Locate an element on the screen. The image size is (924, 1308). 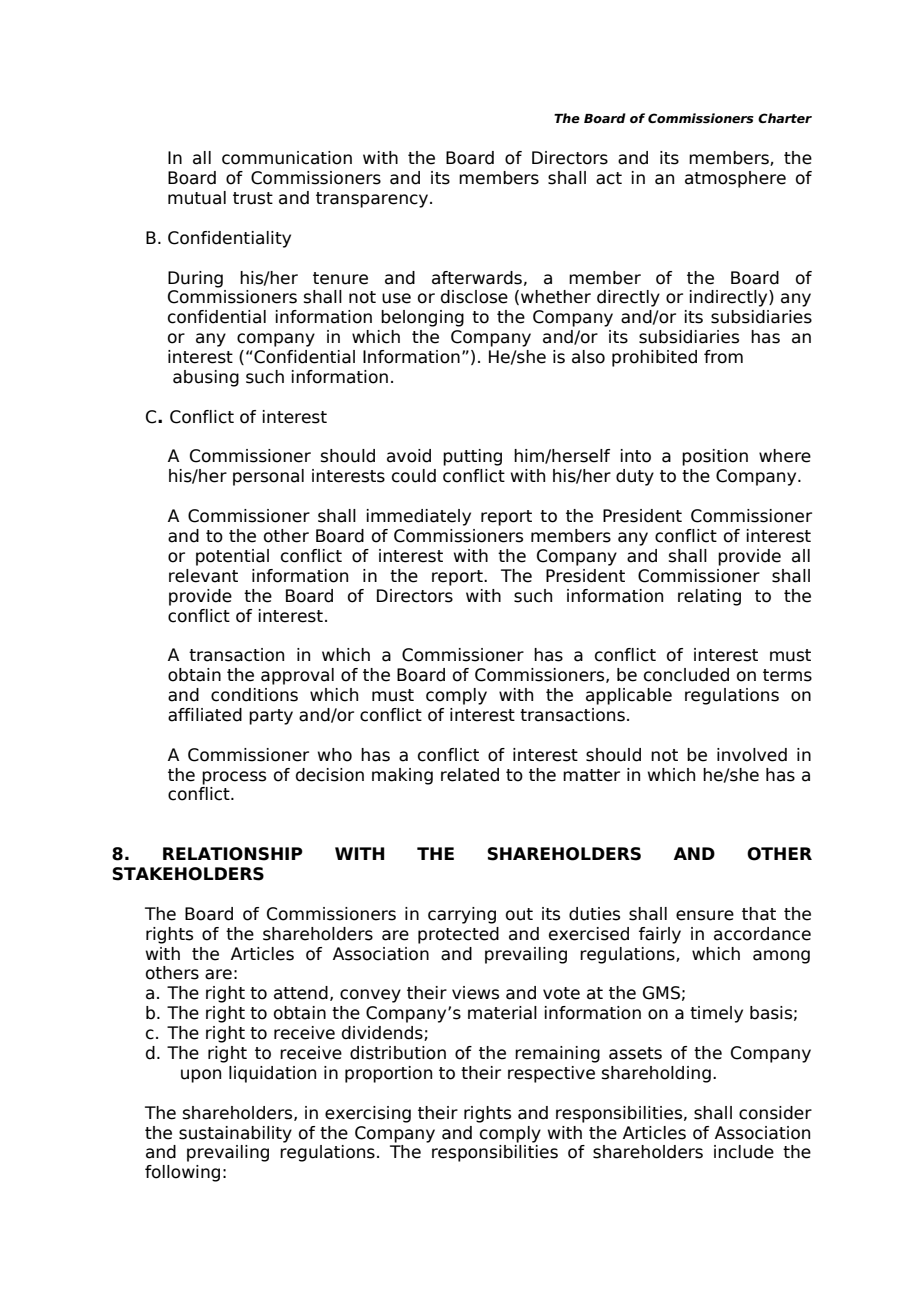
communication is located at coordinates (287, 158).
